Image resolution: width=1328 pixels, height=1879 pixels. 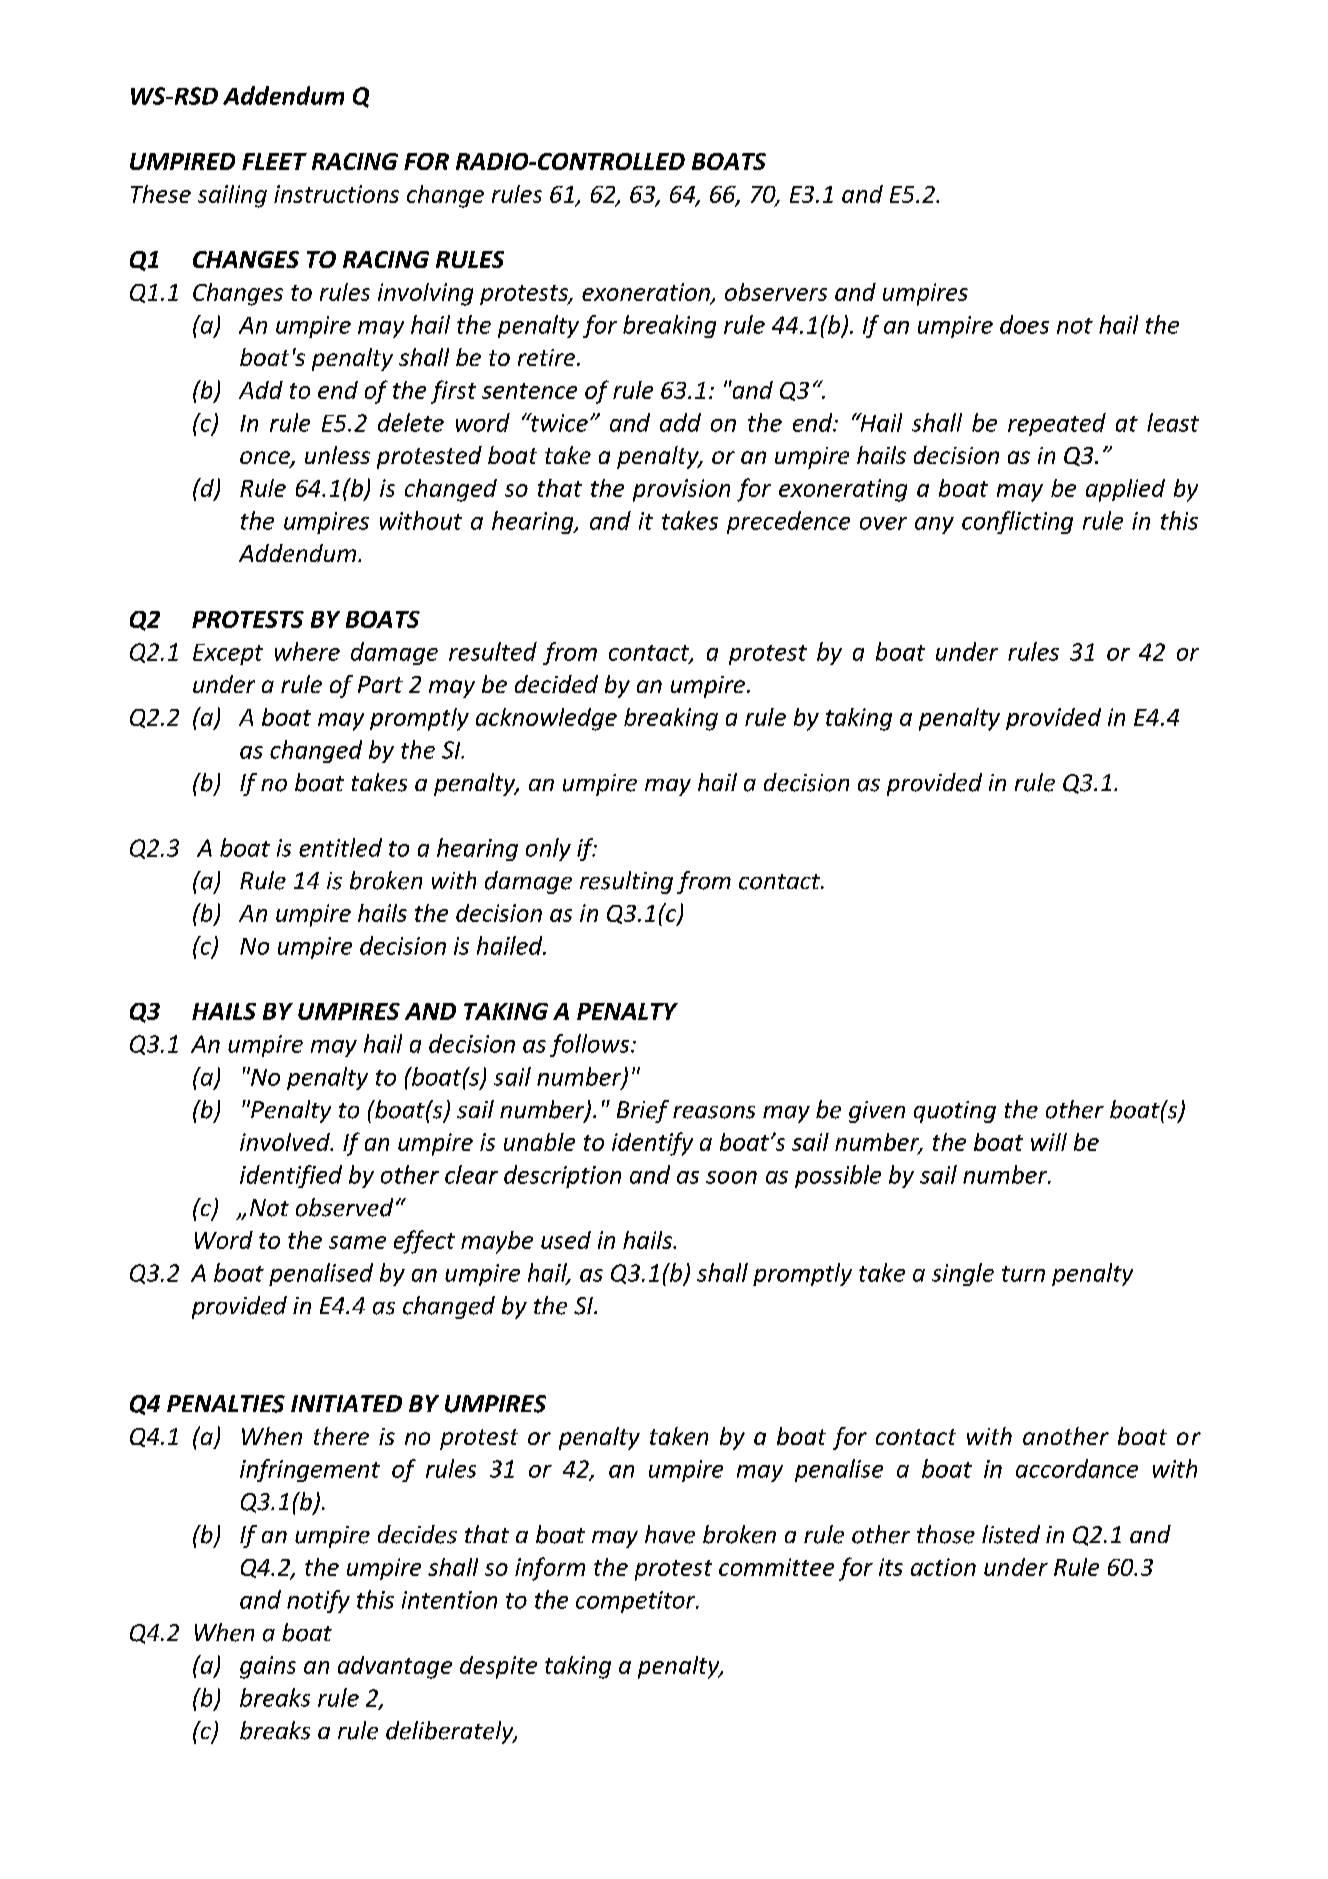 What do you see at coordinates (647, 293) in the page?
I see `exoneration` at bounding box center [647, 293].
